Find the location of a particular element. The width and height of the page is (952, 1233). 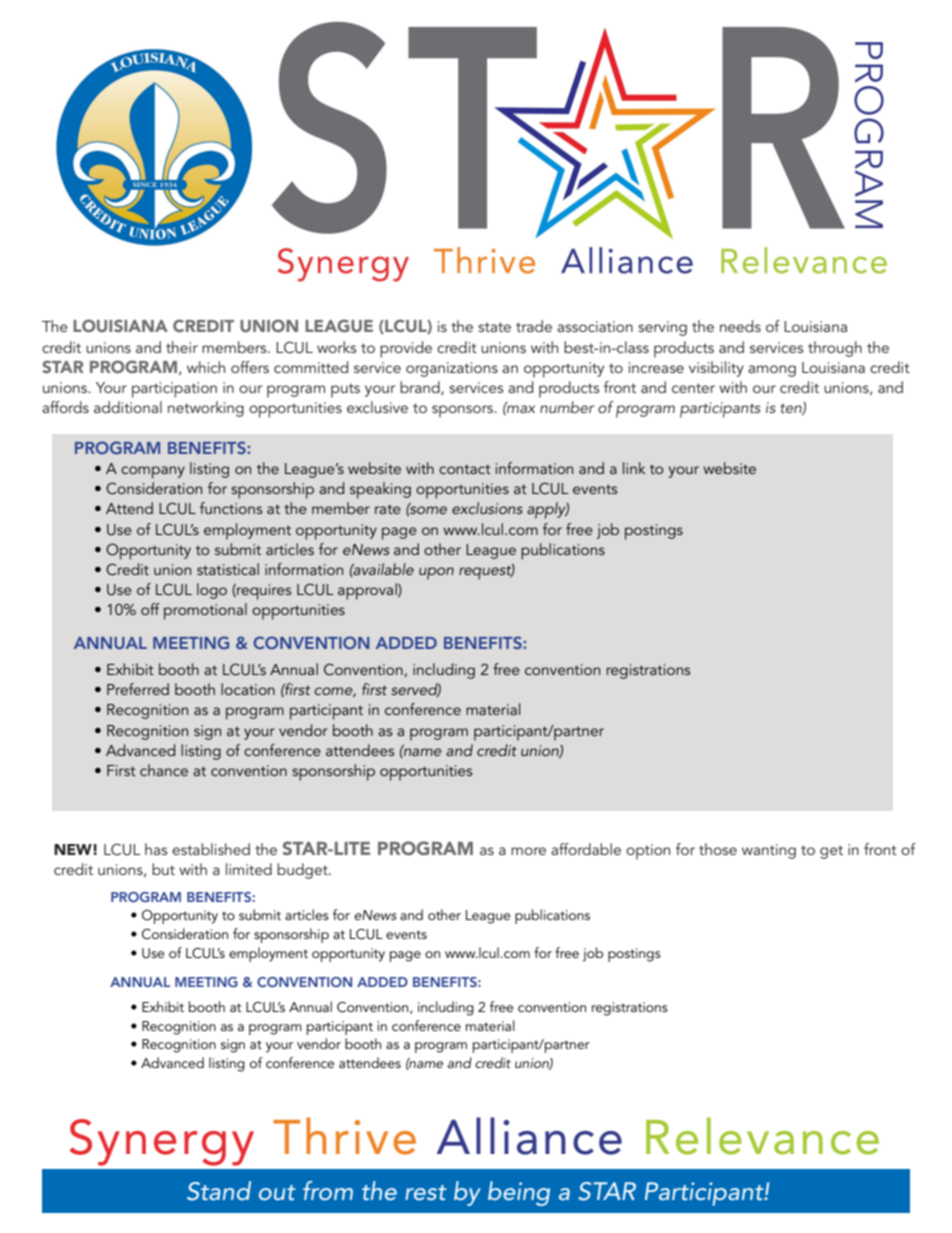

Synergy is located at coordinates (162, 1142).
